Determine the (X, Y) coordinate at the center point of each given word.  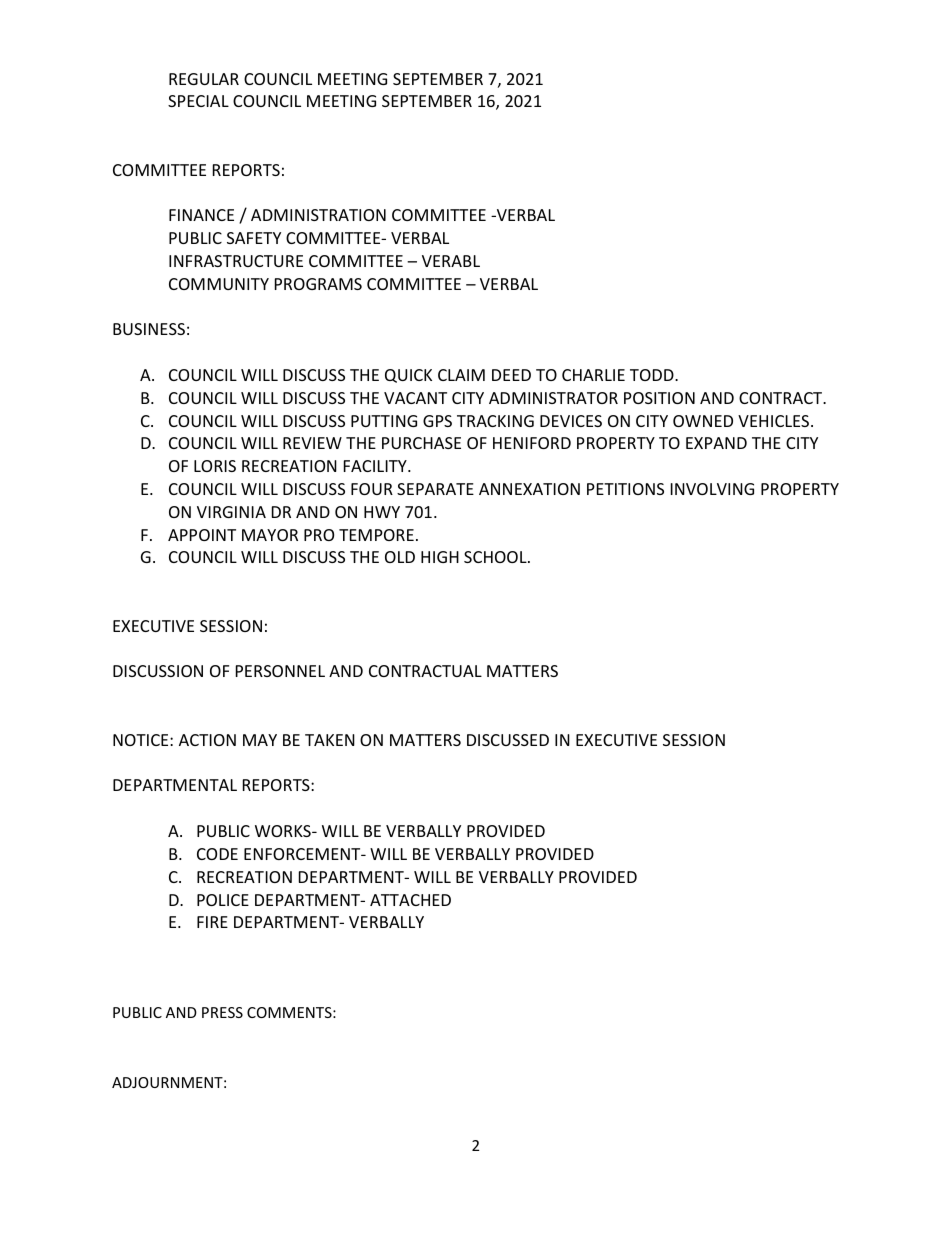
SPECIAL (198, 101)
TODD (653, 375)
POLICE (223, 900)
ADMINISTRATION (318, 215)
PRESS (222, 1012)
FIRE (212, 922)
